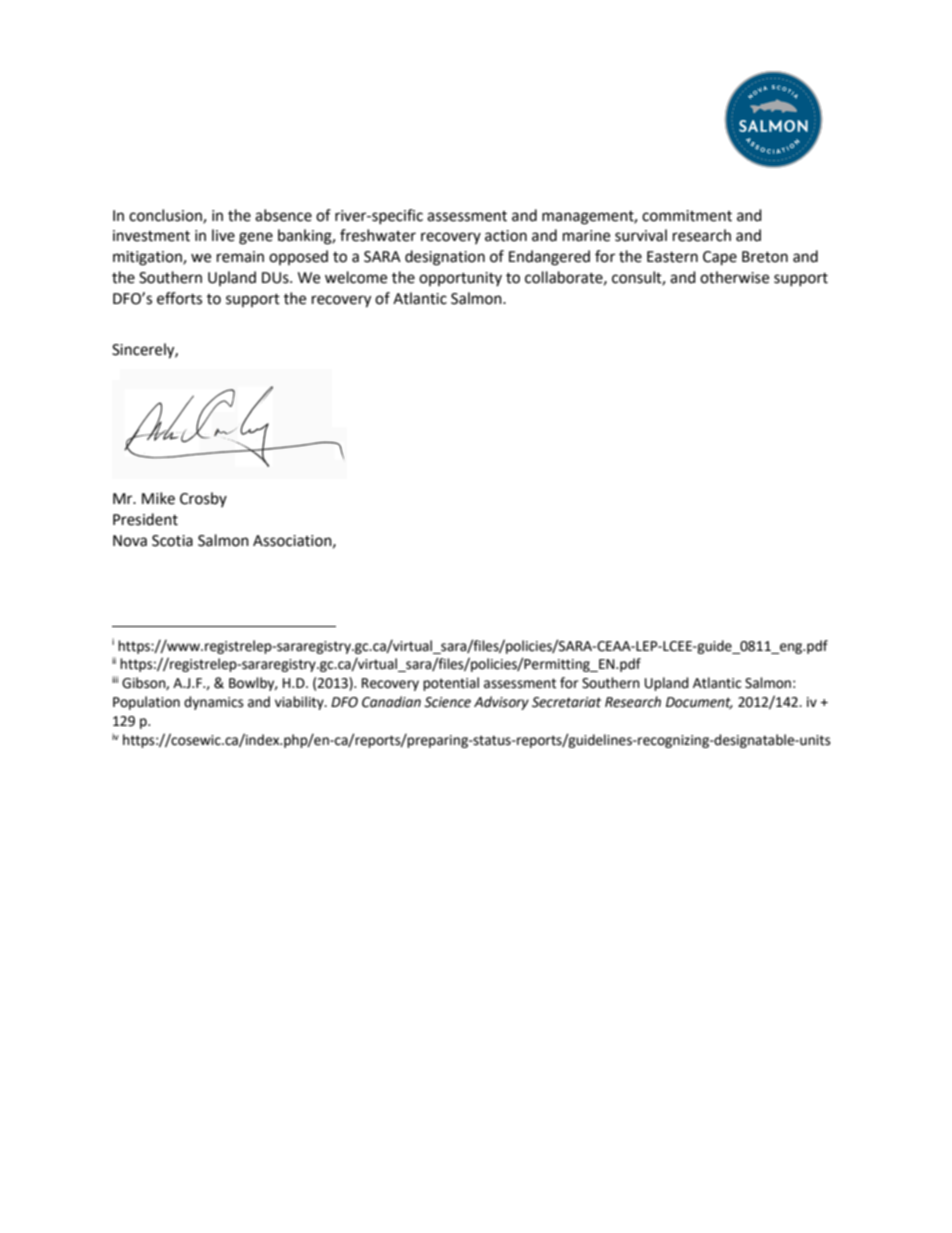 Image resolution: width=952 pixels, height=1233 pixels. What do you see at coordinates (214, 703) in the screenshot?
I see `dynamics` at bounding box center [214, 703].
